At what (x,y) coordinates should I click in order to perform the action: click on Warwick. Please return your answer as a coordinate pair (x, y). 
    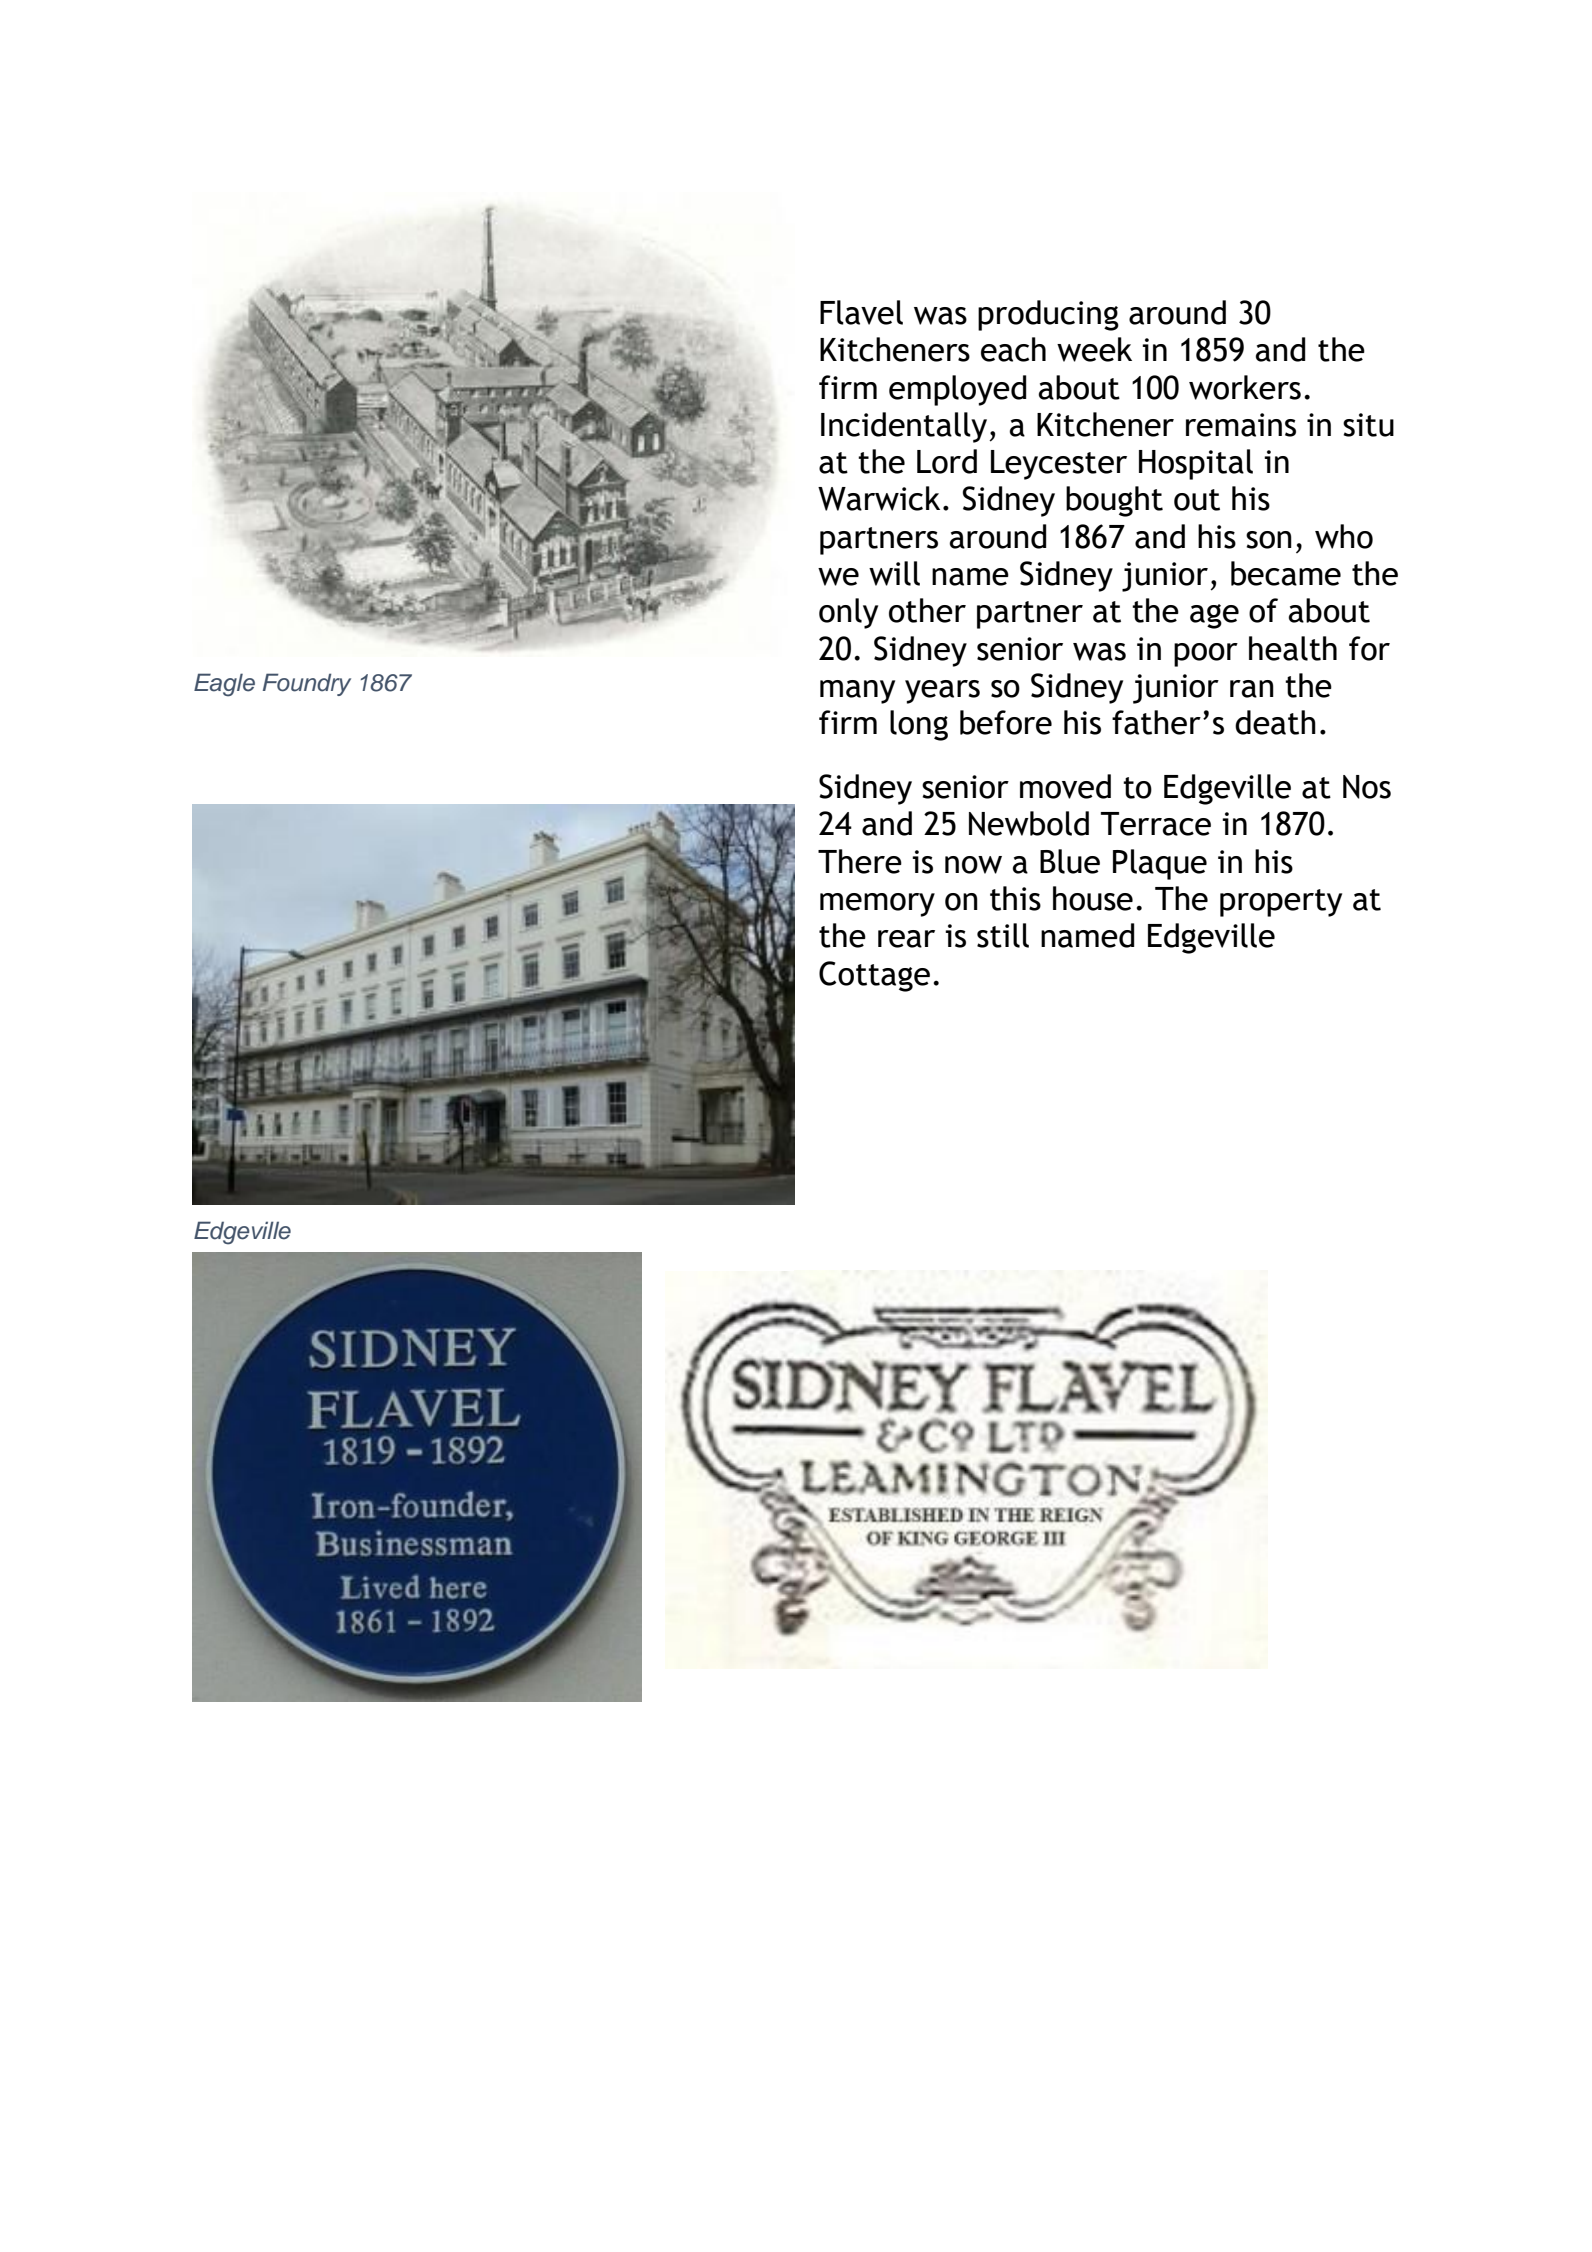
    Looking at the image, I should click on (879, 498).
